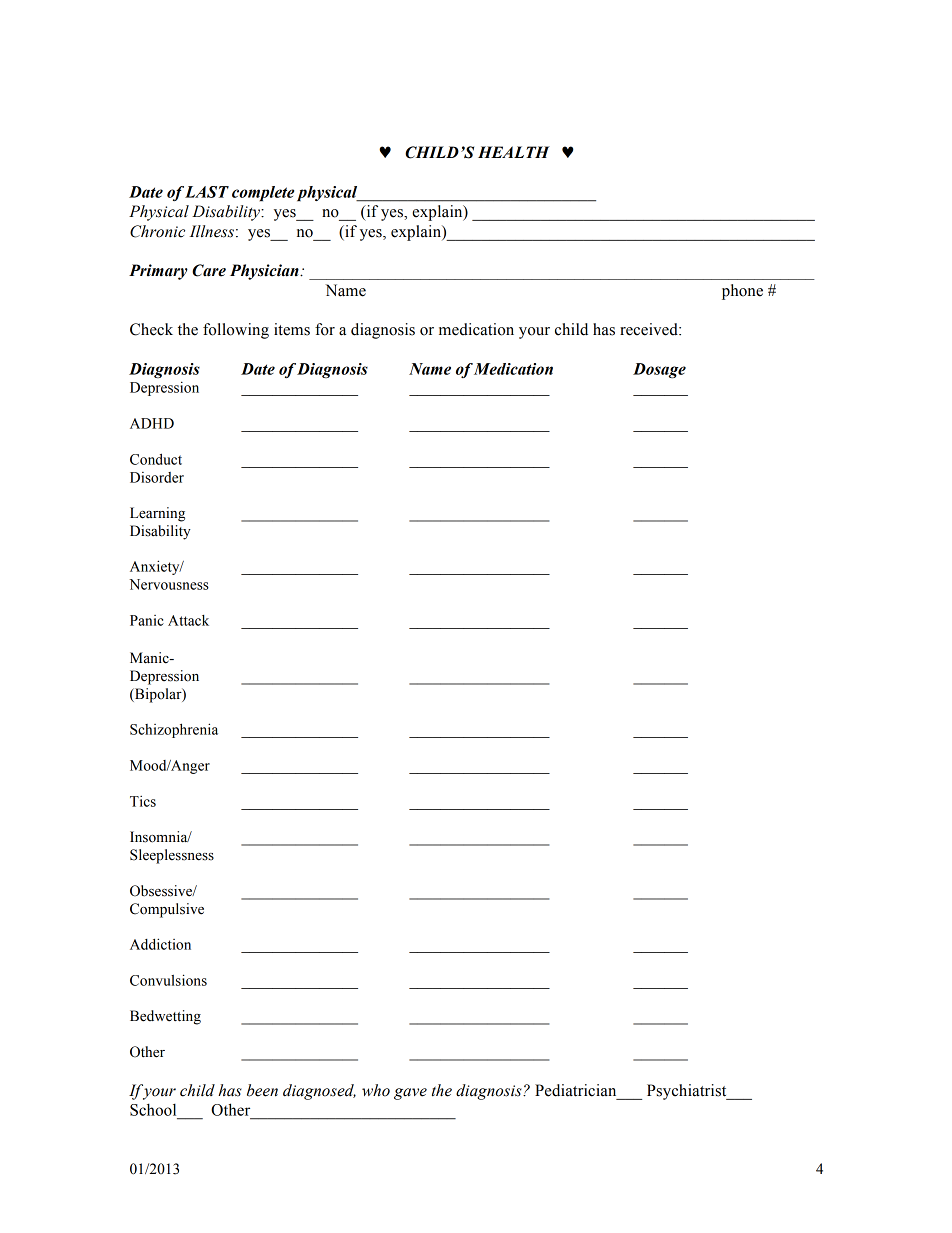 This screenshot has height=1233, width=952. Describe the element at coordinates (659, 371) in the screenshot. I see `Dosage` at that location.
